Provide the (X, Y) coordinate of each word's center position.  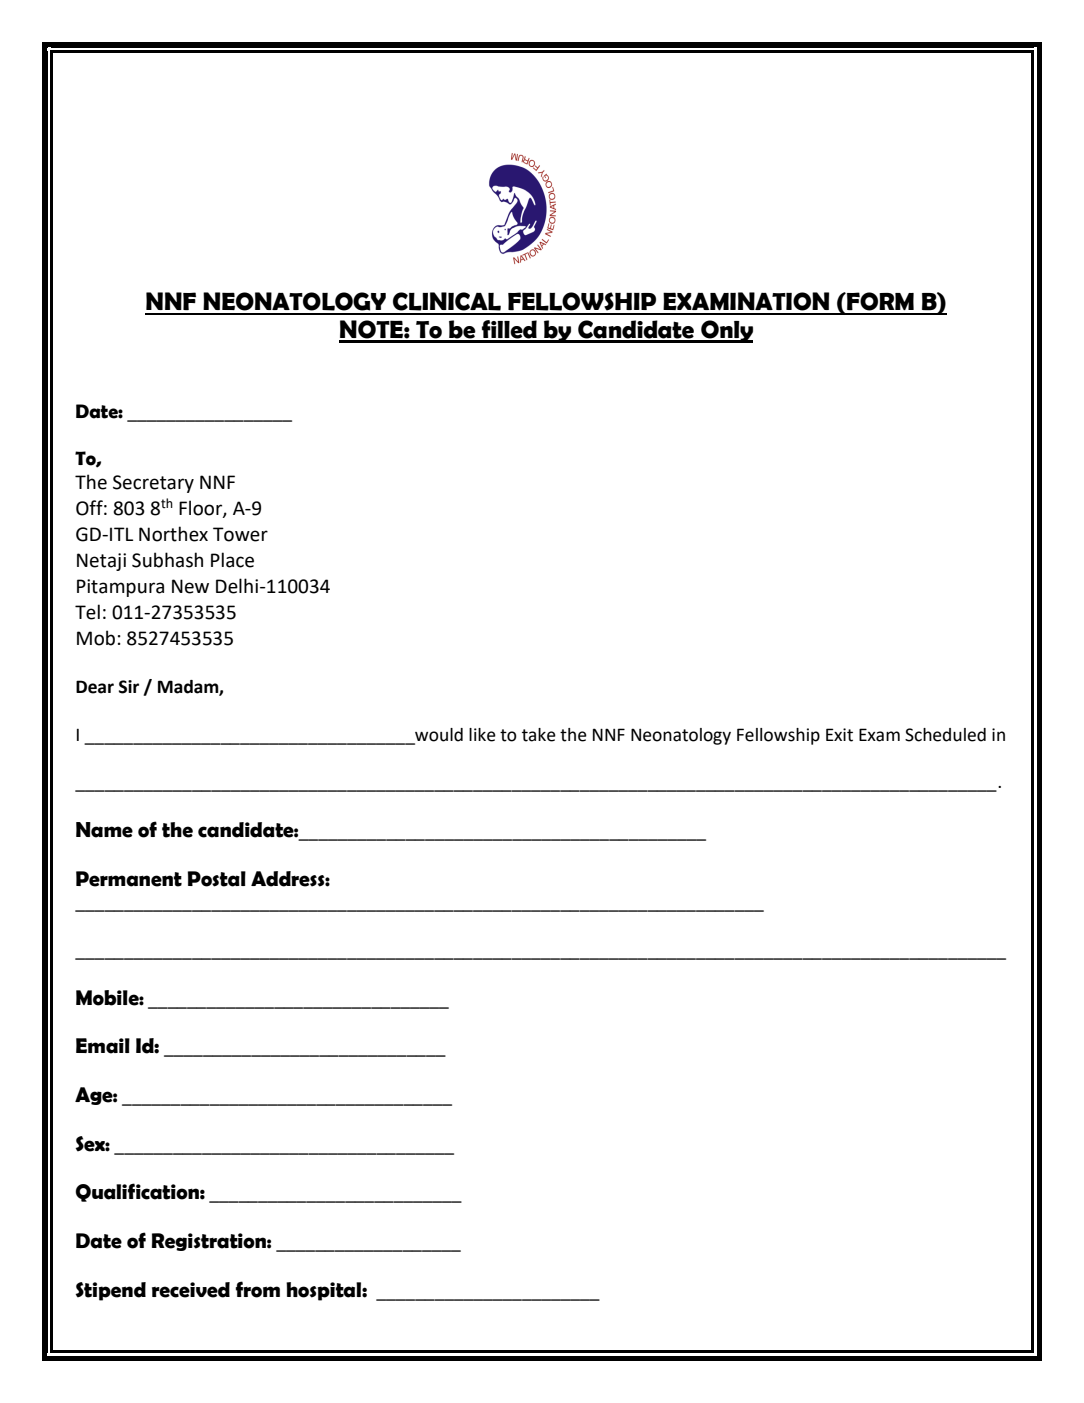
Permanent (129, 879)
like (482, 735)
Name (104, 830)
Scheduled (945, 735)
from (257, 1289)
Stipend (111, 1291)
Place (232, 560)
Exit (839, 735)
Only (726, 331)
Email (103, 1046)
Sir (129, 687)
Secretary (153, 484)
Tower (240, 534)
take (539, 735)
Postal (216, 879)
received (191, 1290)
